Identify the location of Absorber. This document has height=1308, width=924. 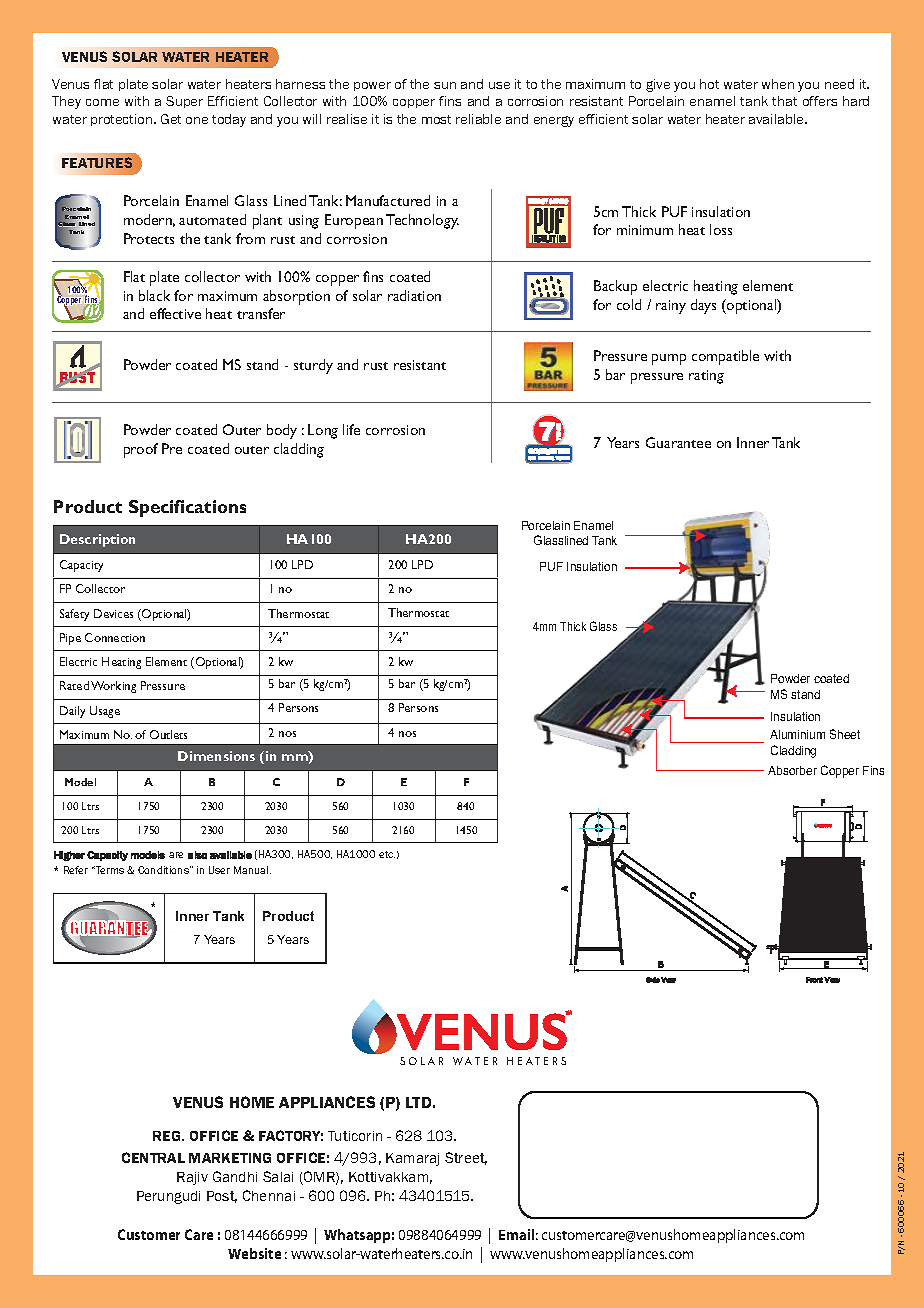
(792, 770).
